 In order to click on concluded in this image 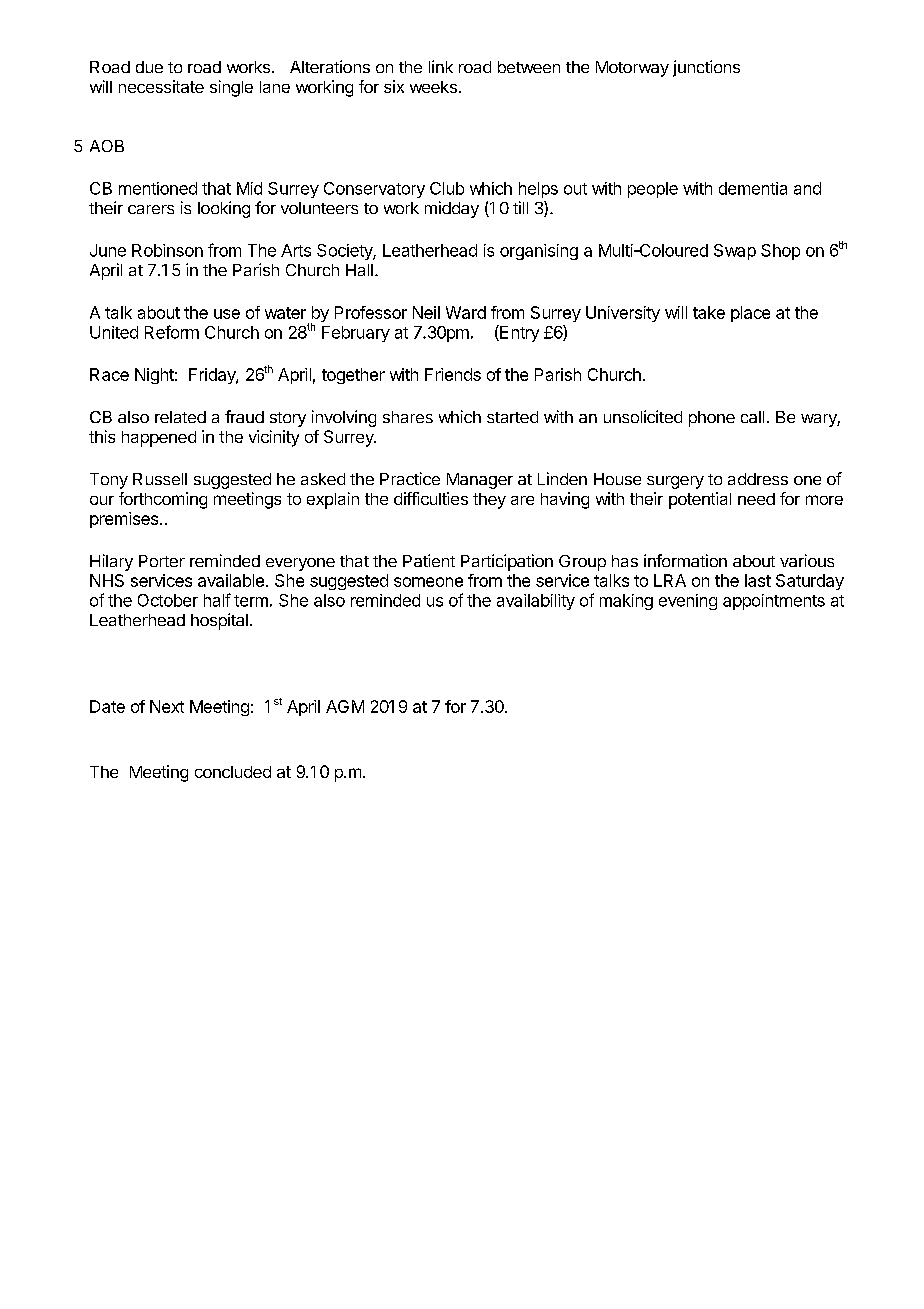, I will do `click(233, 772)`.
